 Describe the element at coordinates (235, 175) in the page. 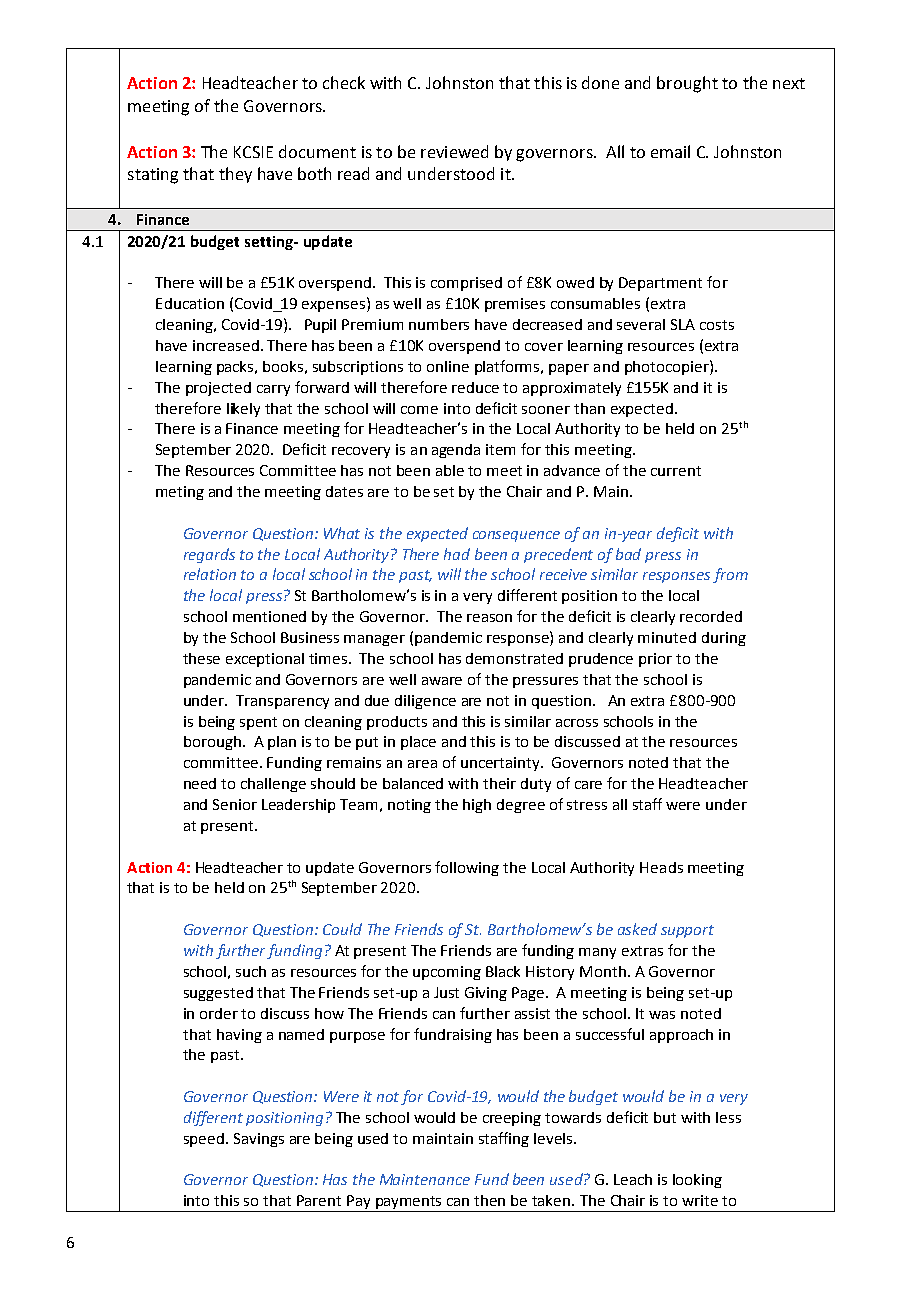

I see `they` at that location.
